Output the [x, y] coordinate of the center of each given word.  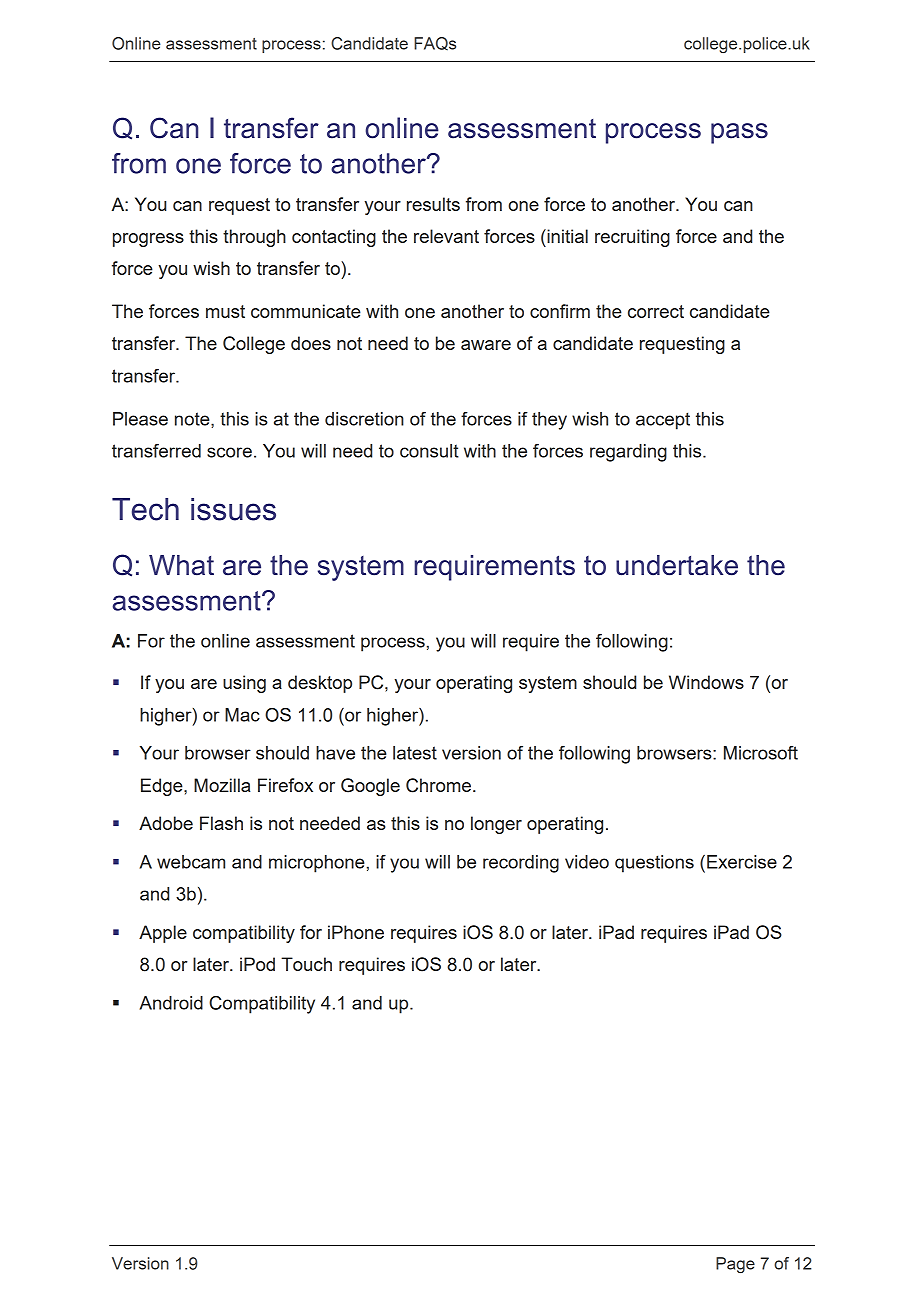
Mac [242, 715]
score [229, 452]
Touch [306, 964]
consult [429, 451]
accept [663, 421]
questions [654, 864]
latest [415, 753]
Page [735, 1265]
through [254, 238]
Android [171, 1003]
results [433, 204]
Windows [706, 682]
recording [521, 864]
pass [739, 133]
